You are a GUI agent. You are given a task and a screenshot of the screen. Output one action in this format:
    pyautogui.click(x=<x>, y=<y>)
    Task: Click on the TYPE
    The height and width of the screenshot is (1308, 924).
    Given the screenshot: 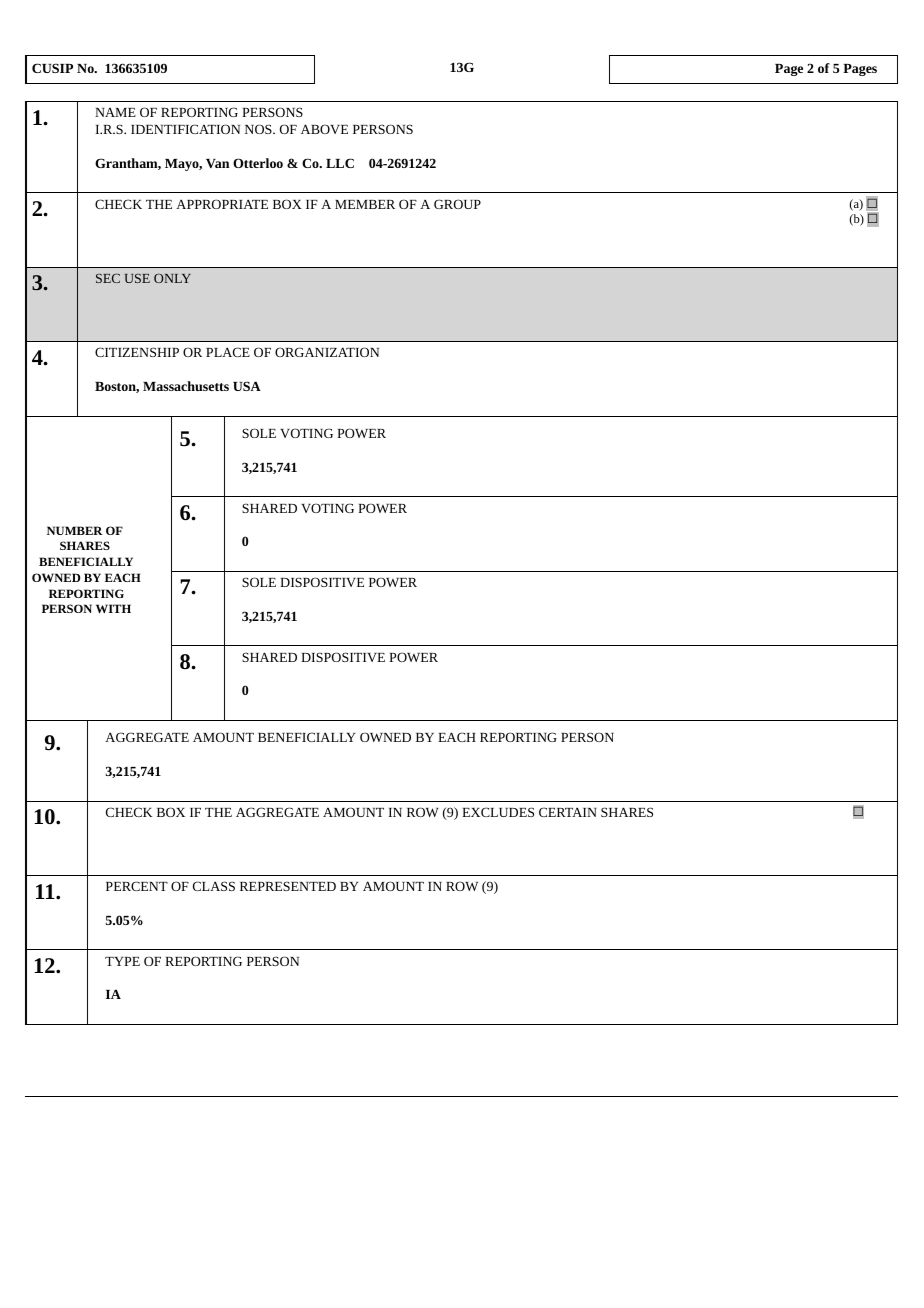 What is the action you would take?
    pyautogui.click(x=122, y=961)
